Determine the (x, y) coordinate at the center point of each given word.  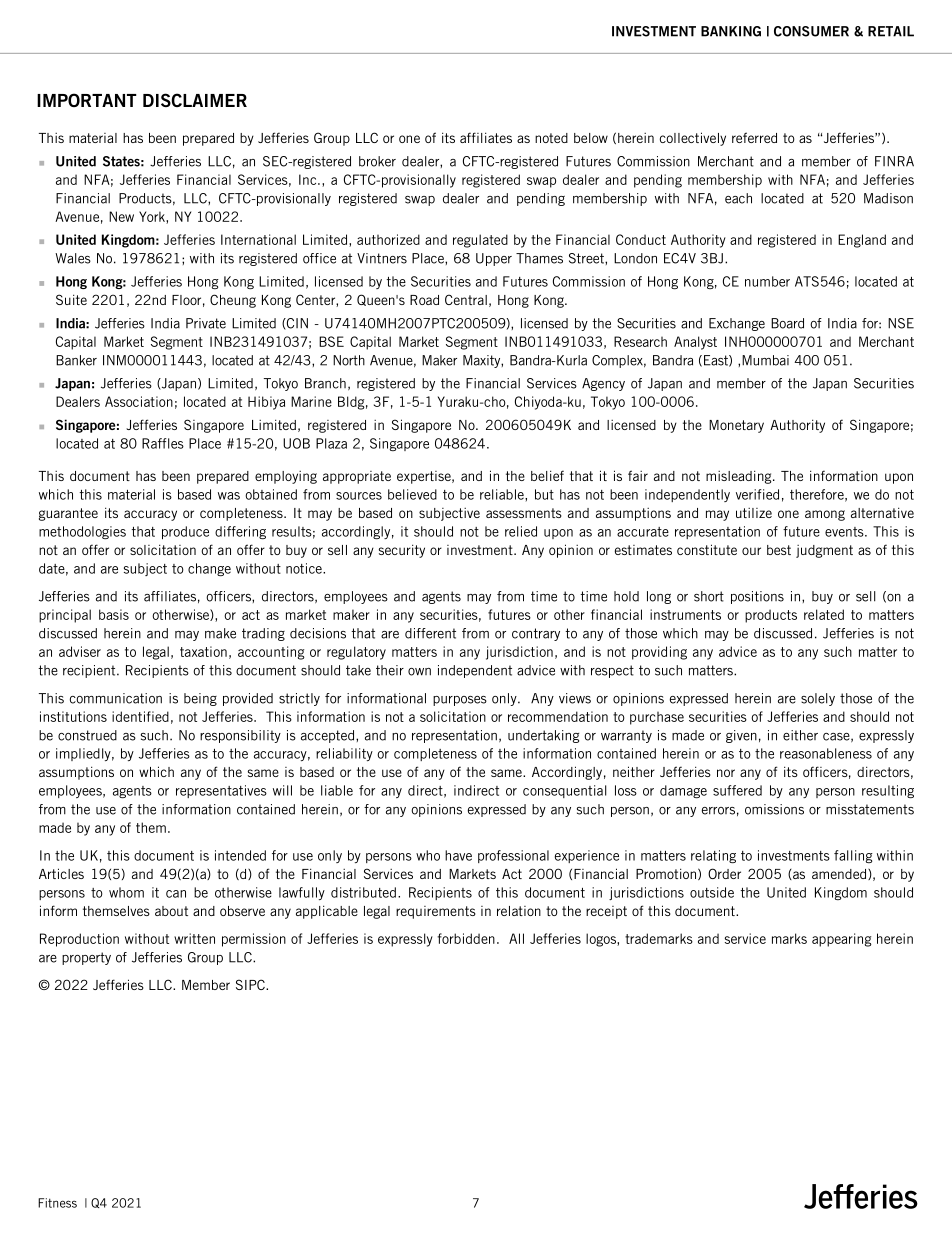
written (194, 938)
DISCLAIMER (195, 100)
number (767, 281)
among (825, 515)
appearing (842, 940)
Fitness (57, 1203)
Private (206, 323)
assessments (524, 513)
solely (818, 699)
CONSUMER (811, 31)
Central (466, 299)
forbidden (466, 938)
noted (551, 138)
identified (140, 716)
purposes (460, 701)
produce (185, 532)
